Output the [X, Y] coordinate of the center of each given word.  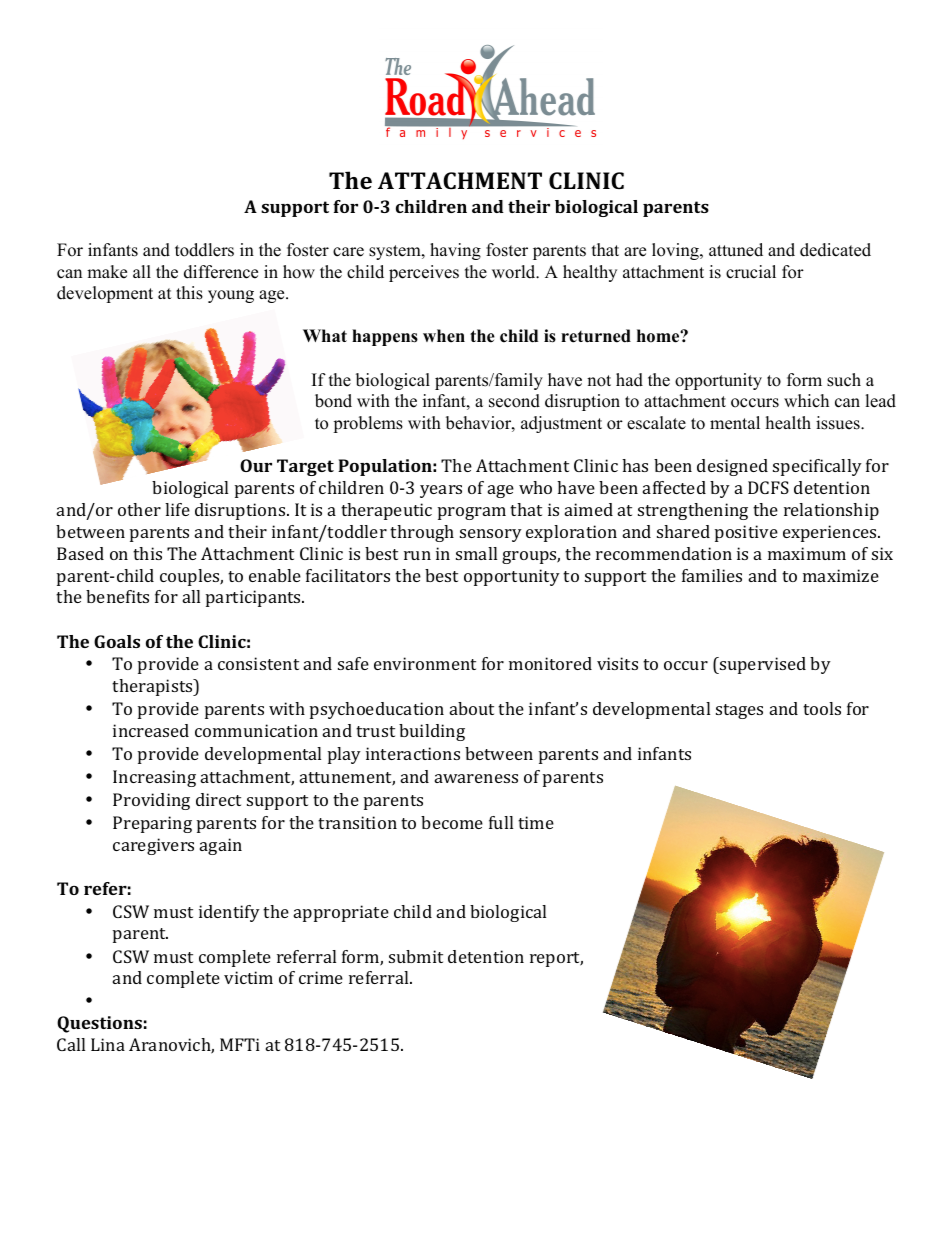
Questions [99, 1024]
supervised [762, 665]
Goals [117, 641]
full [501, 822]
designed [732, 467]
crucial [751, 272]
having [455, 251]
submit [416, 956]
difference [221, 272]
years [441, 491]
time [536, 822]
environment [425, 663]
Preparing [152, 824]
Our [256, 465]
